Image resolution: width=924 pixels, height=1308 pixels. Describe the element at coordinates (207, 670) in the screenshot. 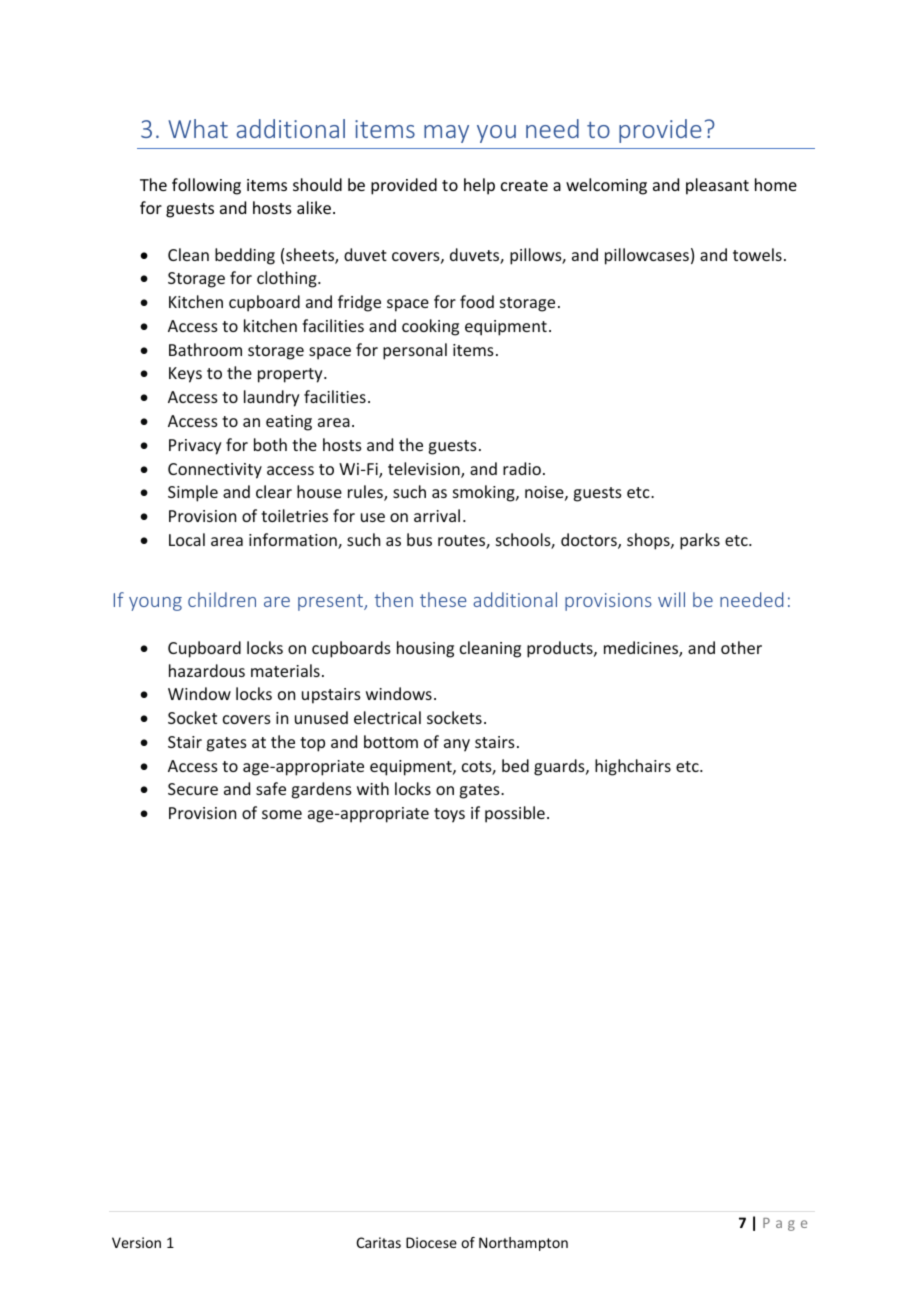

I see `hazardous` at that location.
